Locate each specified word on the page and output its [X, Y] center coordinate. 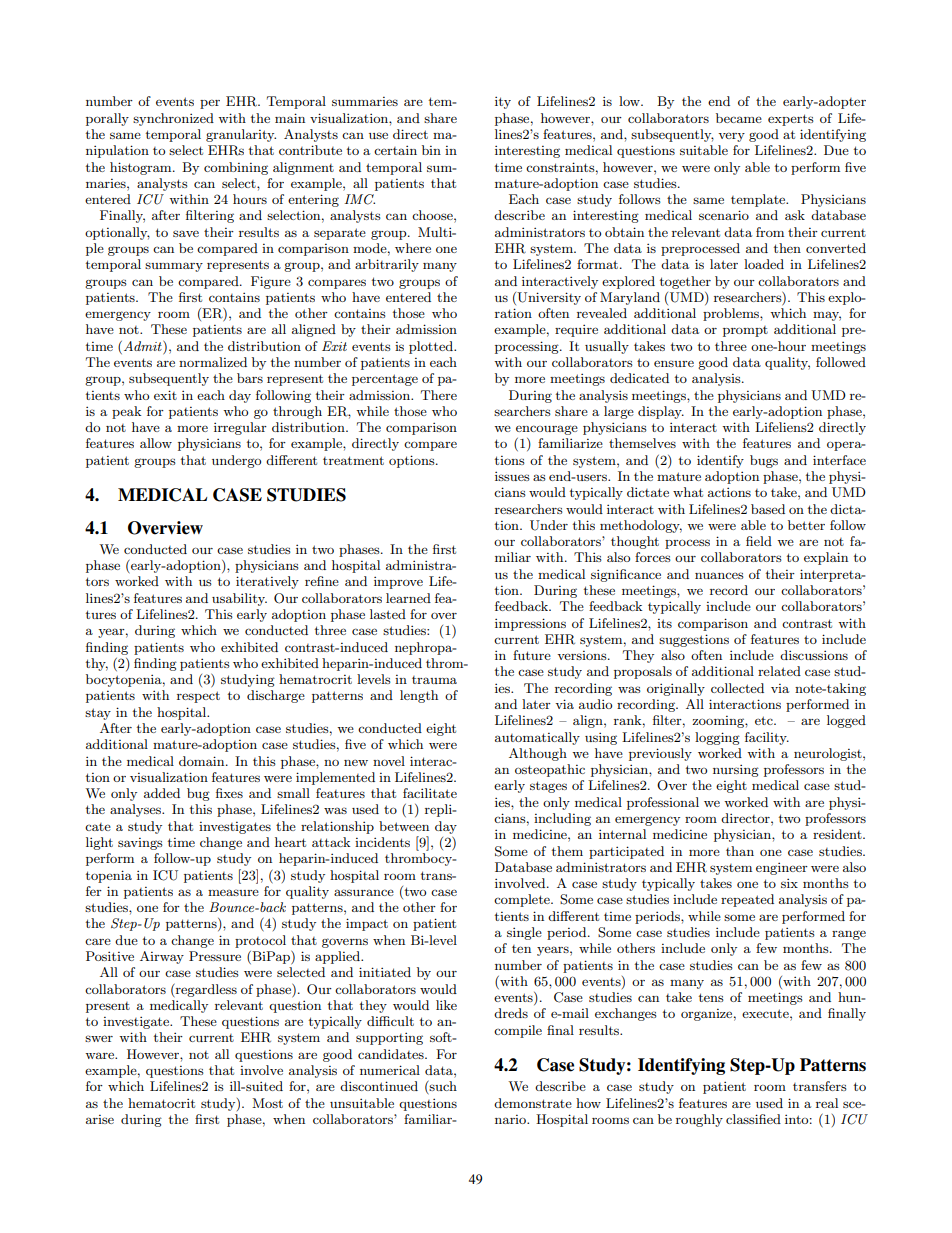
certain [395, 150]
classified [753, 1119]
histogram [142, 168]
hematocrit [161, 1103]
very [731, 137]
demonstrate [533, 1103]
